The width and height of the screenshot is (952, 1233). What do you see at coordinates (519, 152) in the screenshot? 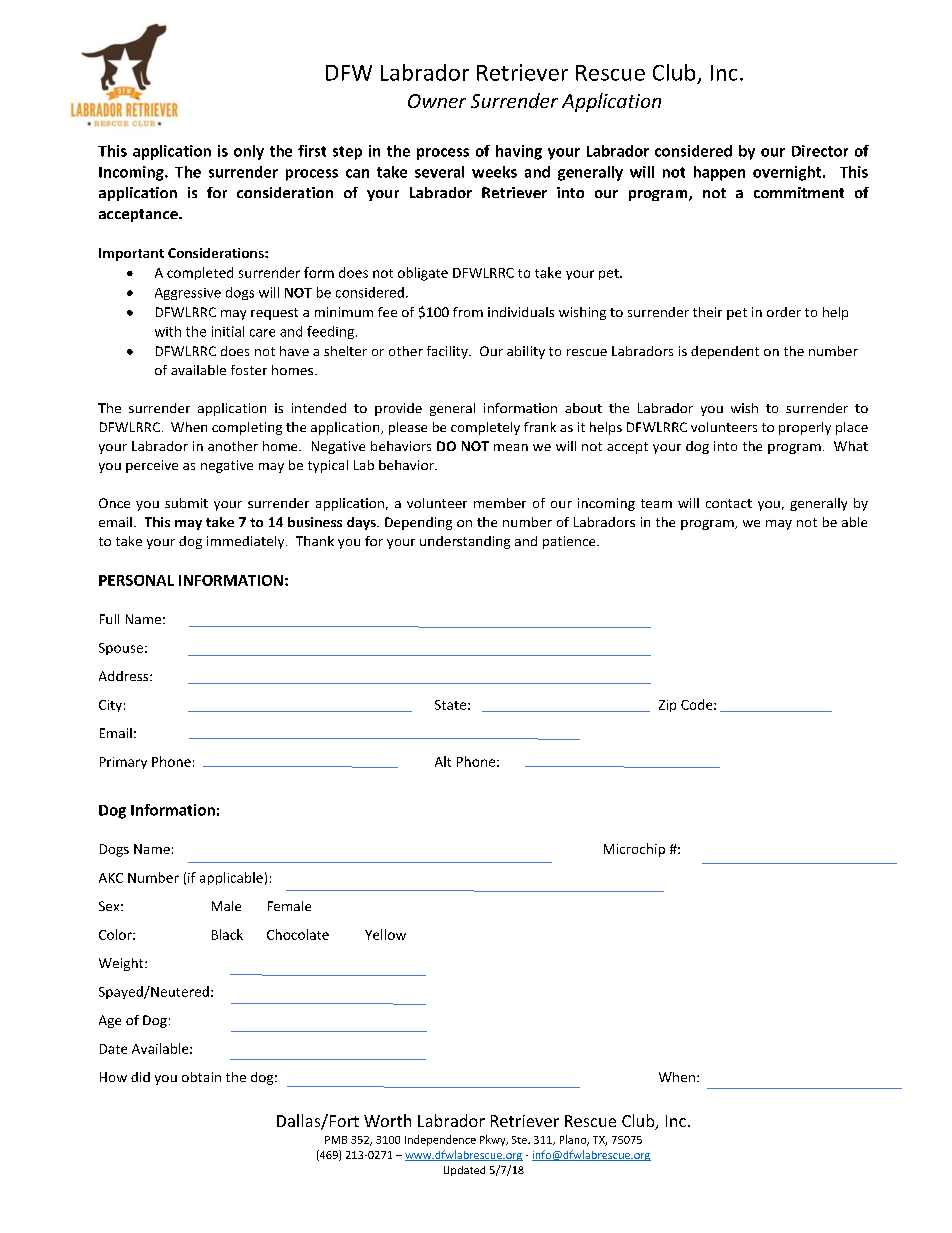
I see `having` at bounding box center [519, 152].
